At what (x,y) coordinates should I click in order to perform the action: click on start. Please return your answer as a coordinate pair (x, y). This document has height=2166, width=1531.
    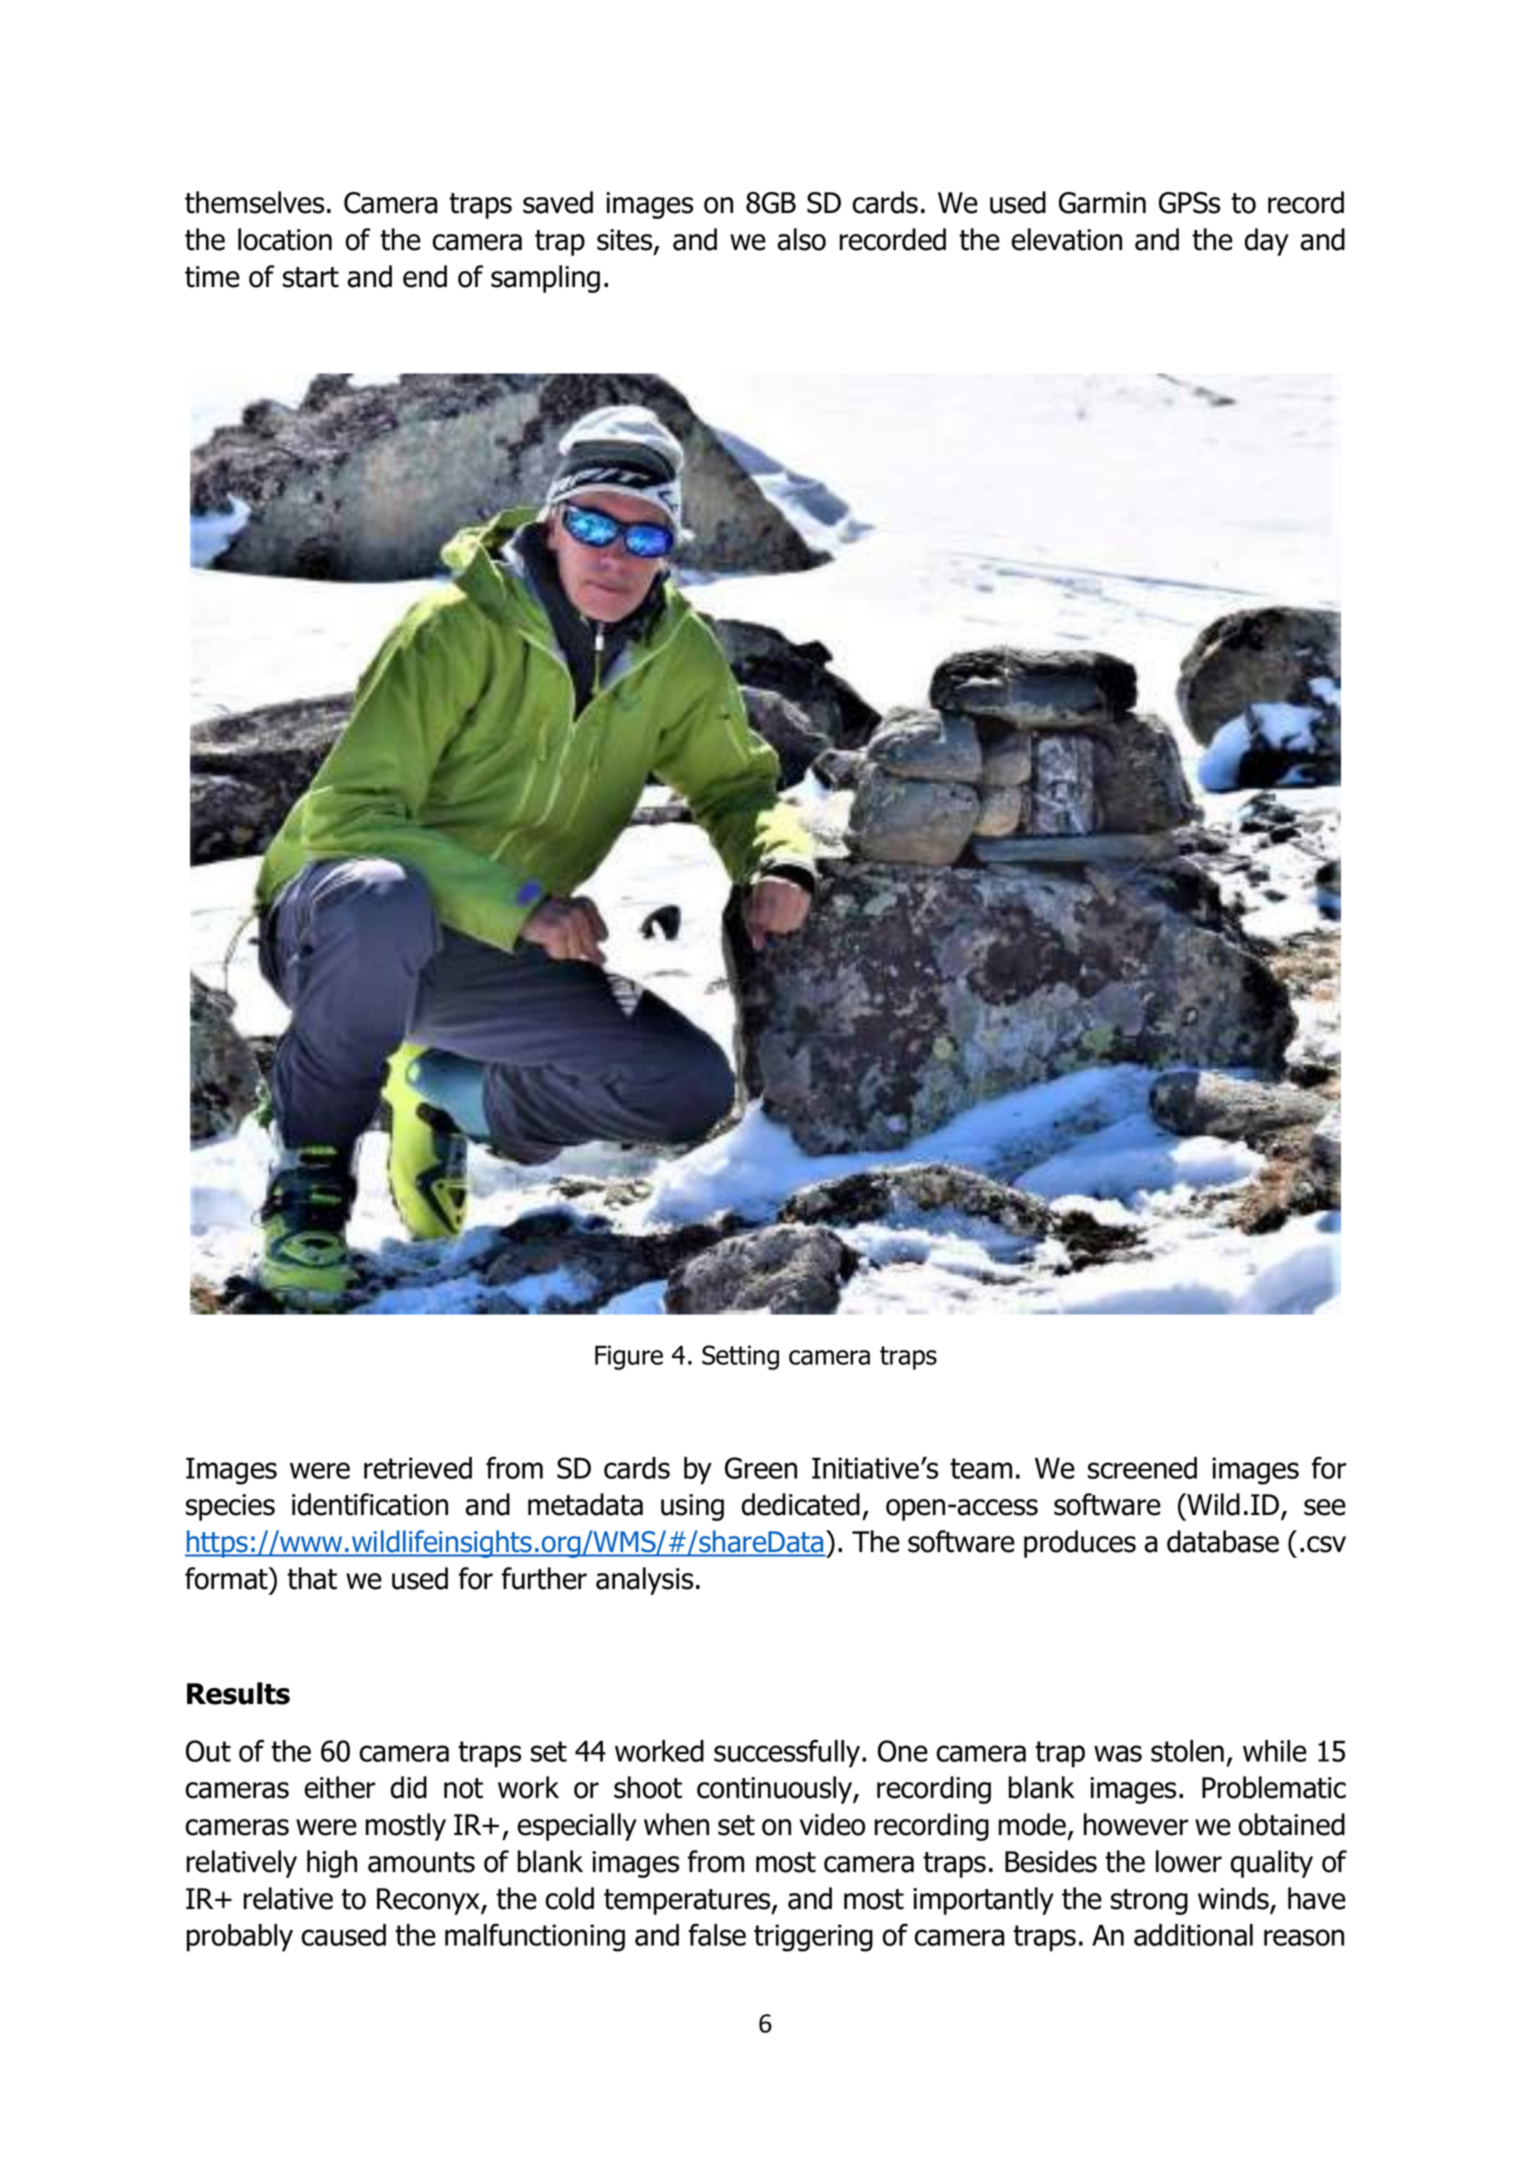
    Looking at the image, I should click on (311, 277).
